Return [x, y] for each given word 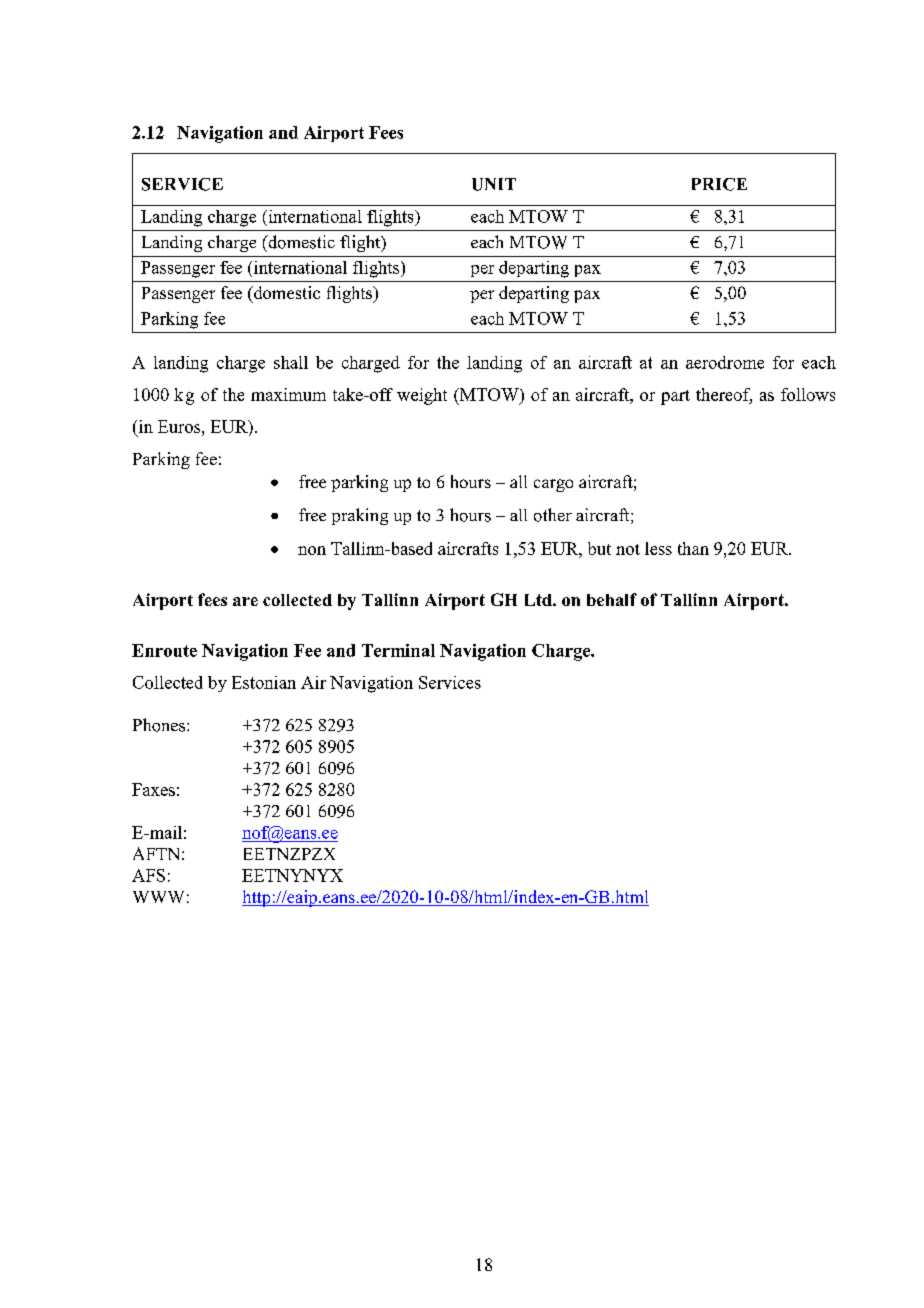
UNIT [494, 184]
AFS [148, 875]
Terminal [398, 650]
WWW [158, 897]
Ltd [539, 600]
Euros [180, 426]
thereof [724, 395]
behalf [612, 599]
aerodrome [725, 362]
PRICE [719, 184]
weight [422, 396]
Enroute [164, 650]
